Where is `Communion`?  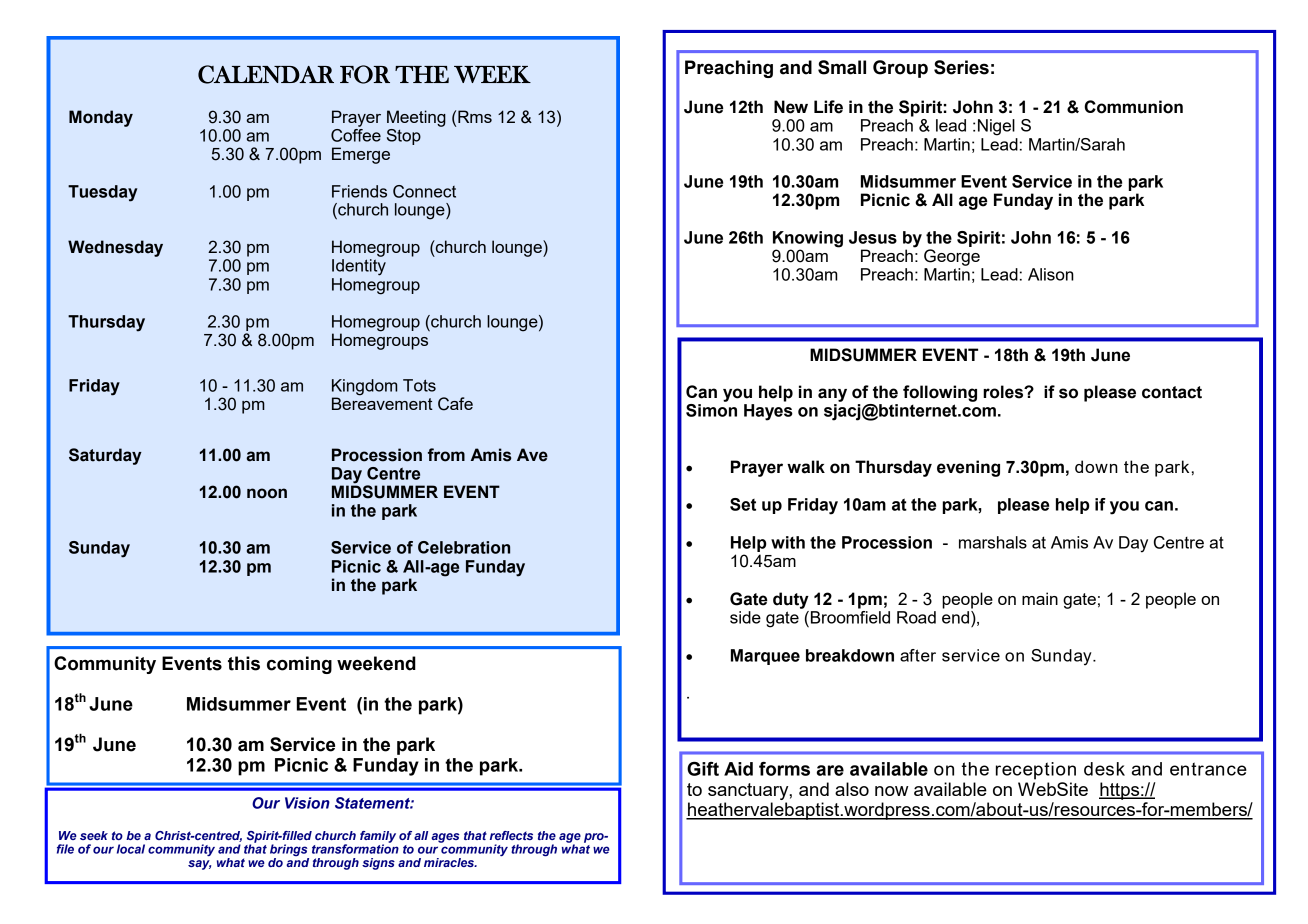
Communion is located at coordinates (1133, 107).
